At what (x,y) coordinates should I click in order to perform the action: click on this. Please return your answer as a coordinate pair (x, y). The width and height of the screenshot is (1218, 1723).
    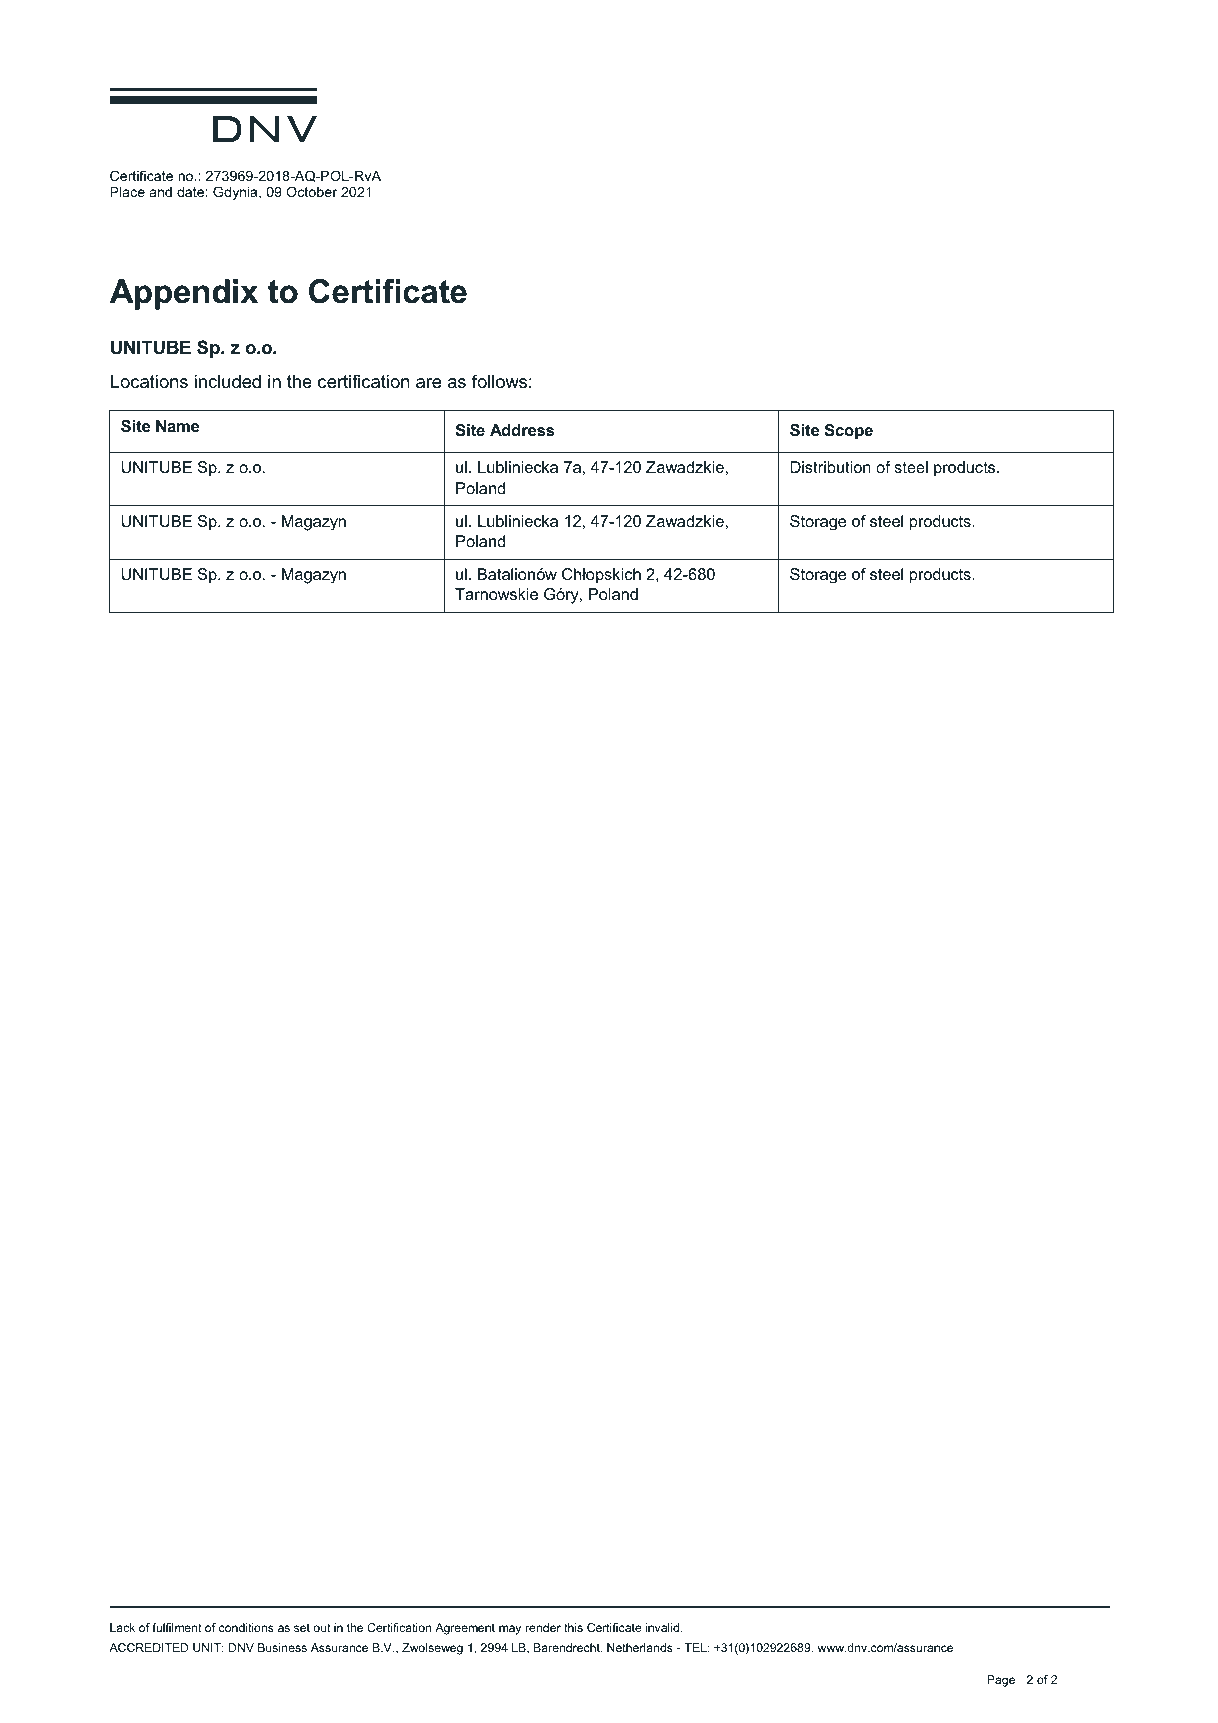
    Looking at the image, I should click on (573, 1627).
